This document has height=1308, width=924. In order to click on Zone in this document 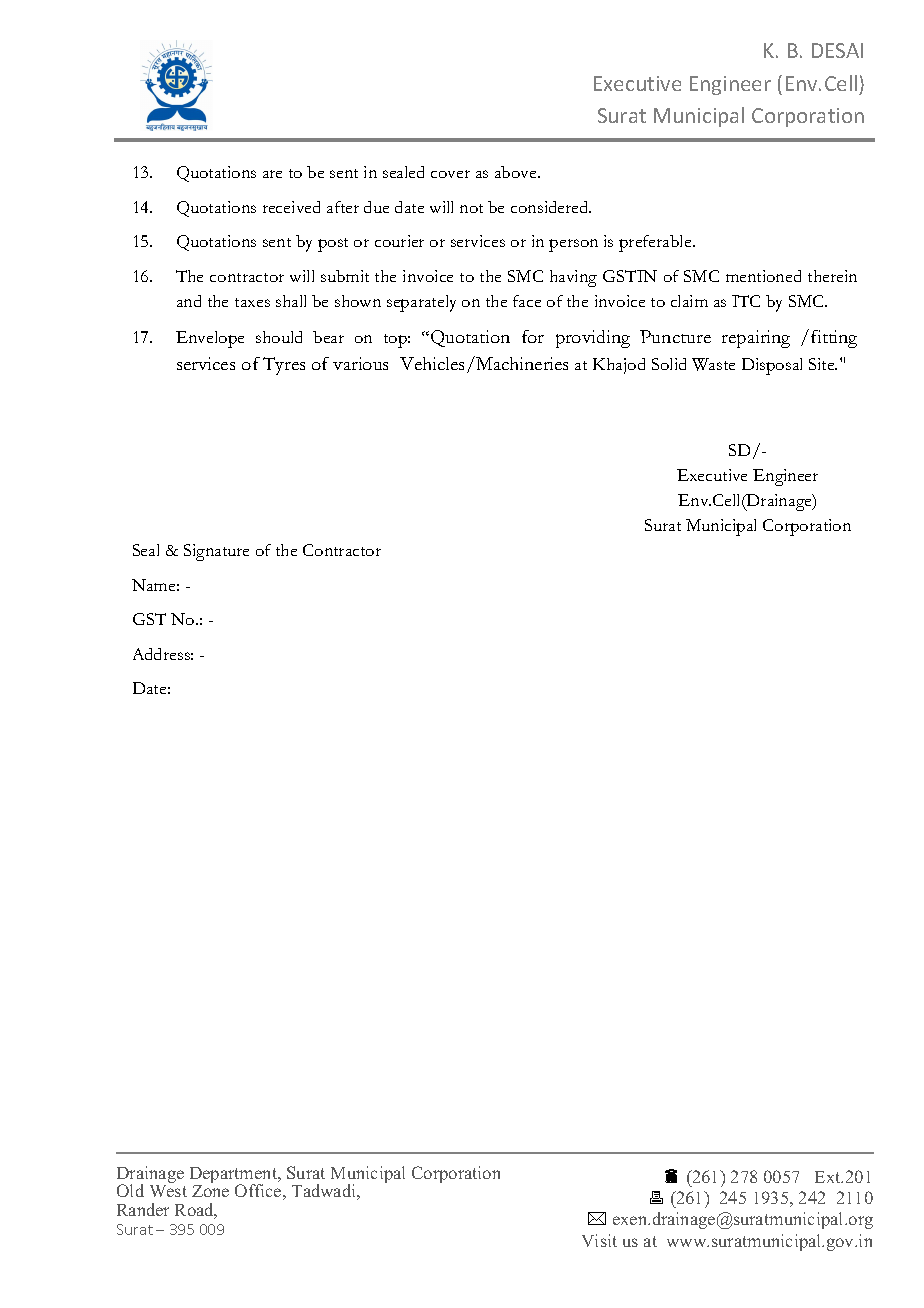, I will do `click(210, 1191)`.
